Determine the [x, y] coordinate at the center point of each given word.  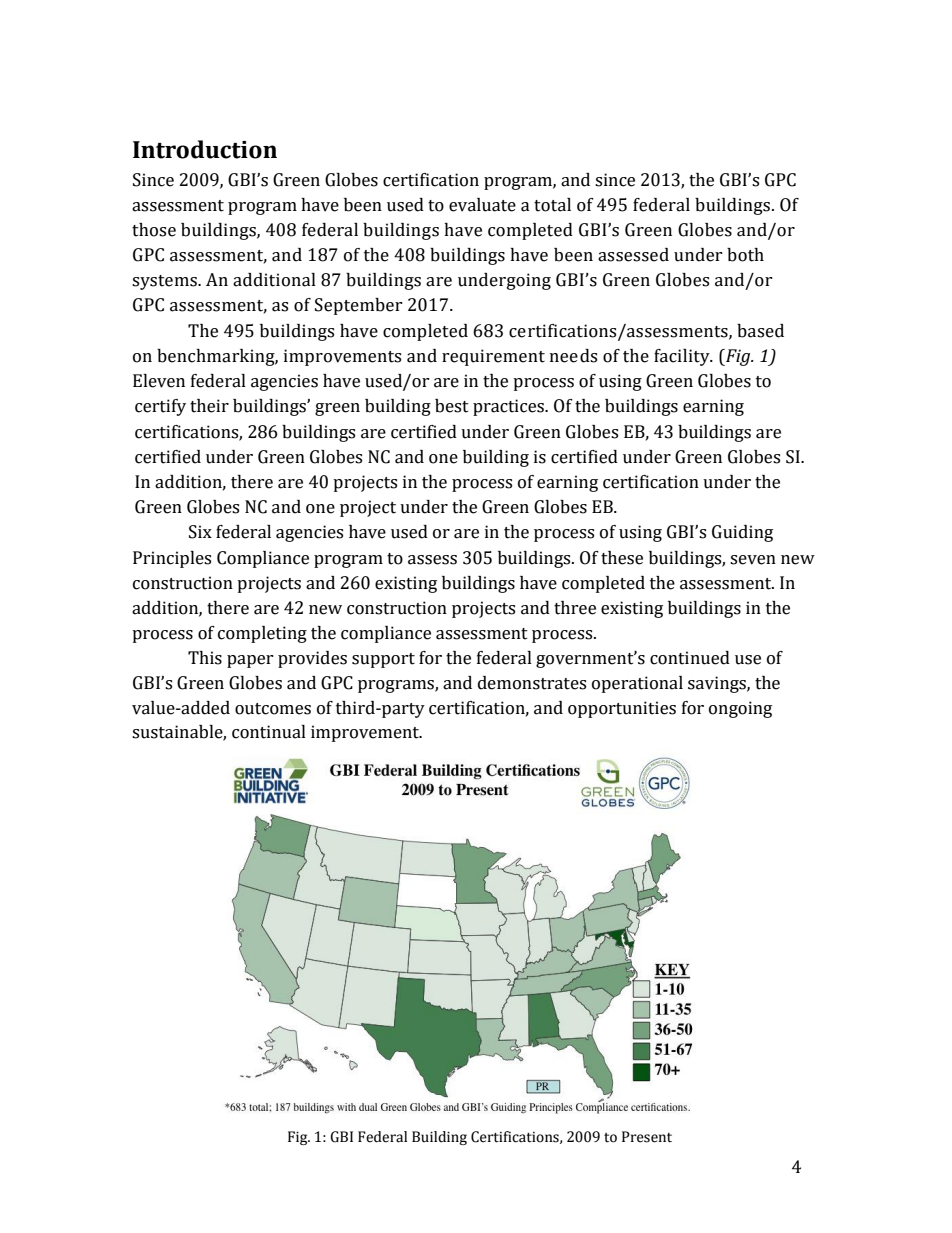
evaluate [482, 205]
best [452, 406]
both [745, 255]
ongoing [740, 709]
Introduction [205, 149]
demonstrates [532, 683]
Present [647, 1137]
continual [269, 732]
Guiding [742, 533]
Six [200, 532]
